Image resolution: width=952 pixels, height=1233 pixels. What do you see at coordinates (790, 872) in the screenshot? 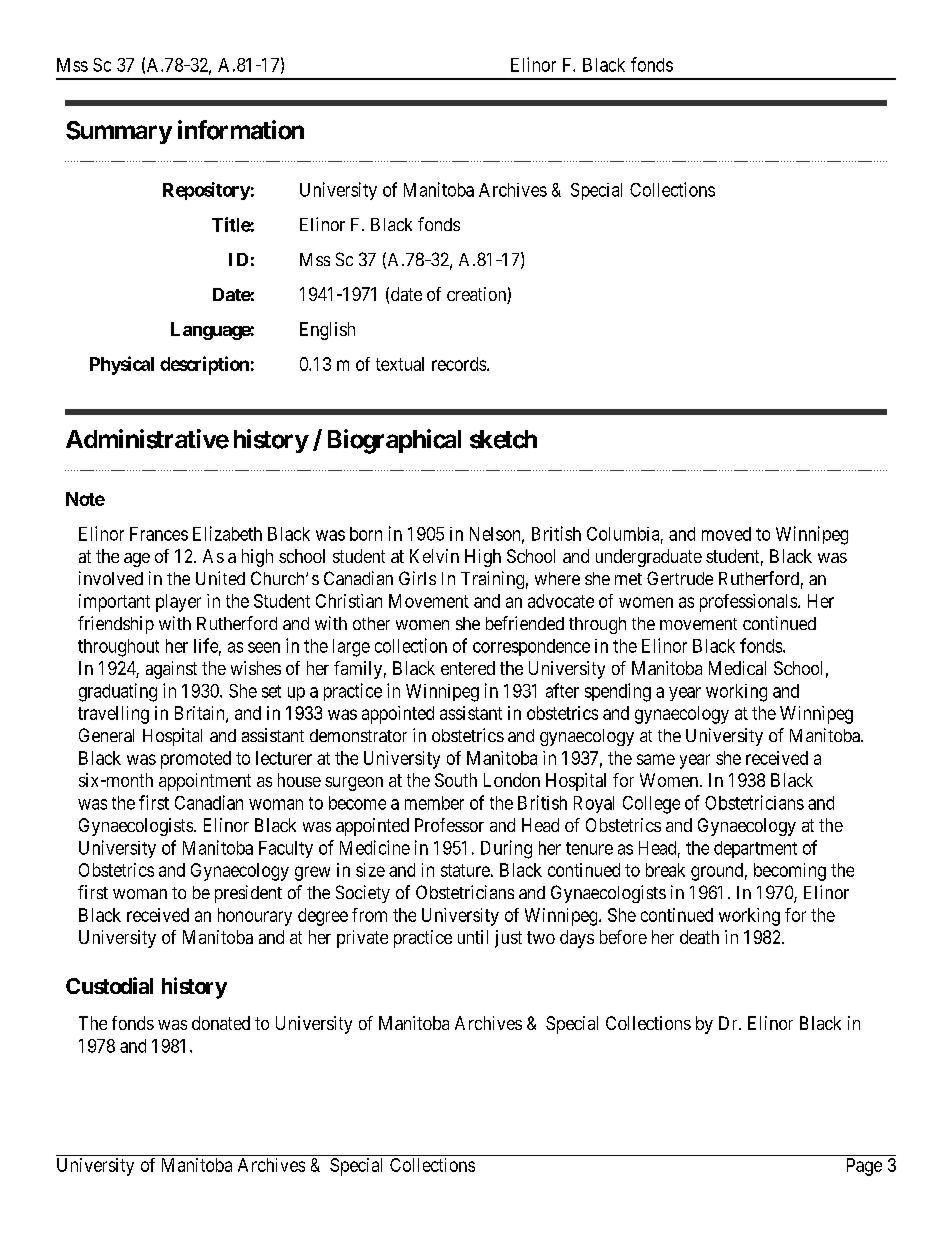
I see `becoming` at bounding box center [790, 872].
